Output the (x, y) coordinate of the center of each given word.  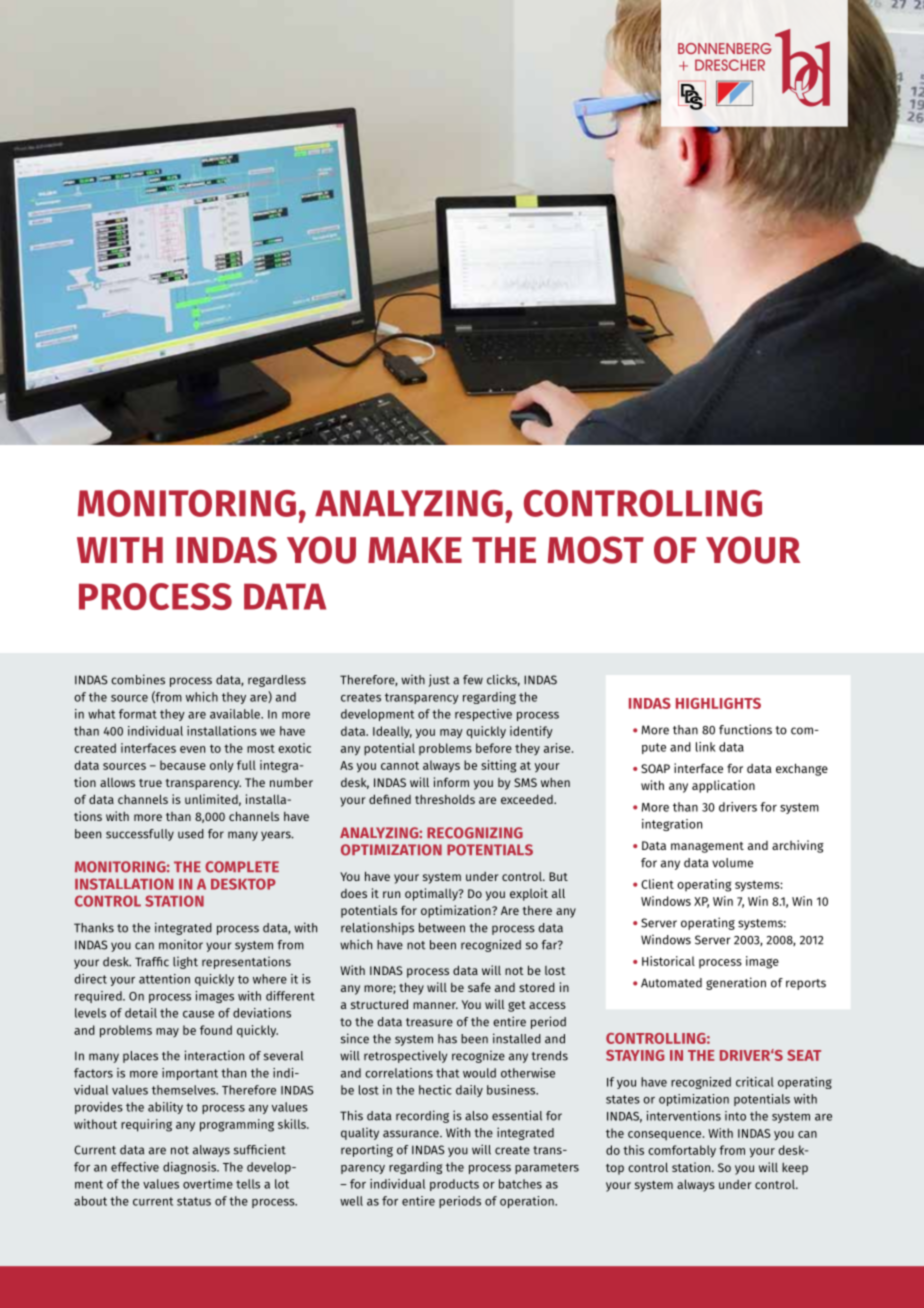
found (216, 1030)
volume (732, 863)
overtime (208, 1184)
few (473, 680)
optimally (432, 894)
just (439, 680)
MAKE (415, 550)
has (447, 1039)
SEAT (804, 1055)
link (706, 747)
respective (483, 715)
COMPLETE (242, 867)
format (138, 714)
